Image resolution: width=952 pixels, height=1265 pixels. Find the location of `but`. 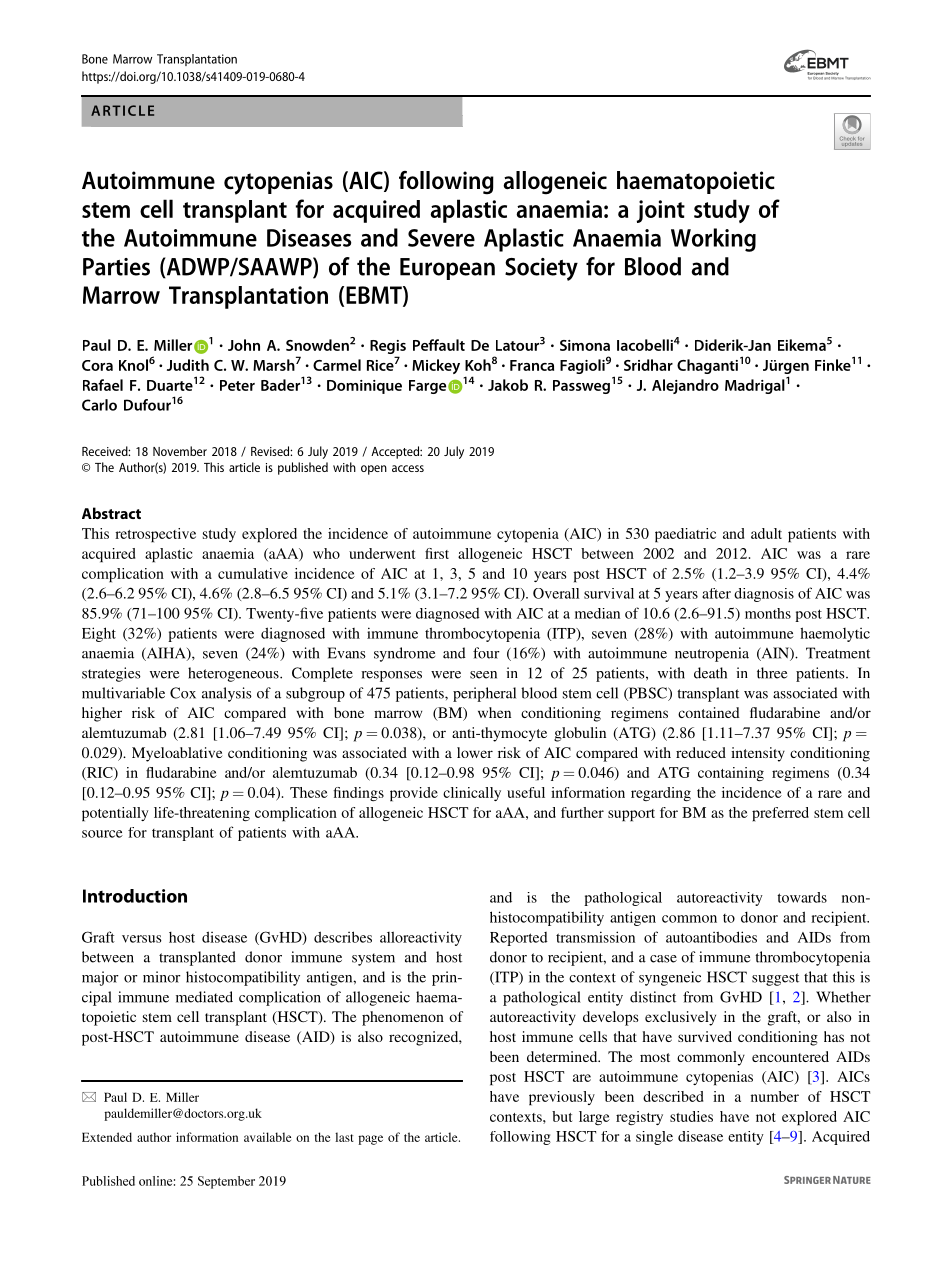

but is located at coordinates (562, 1116).
